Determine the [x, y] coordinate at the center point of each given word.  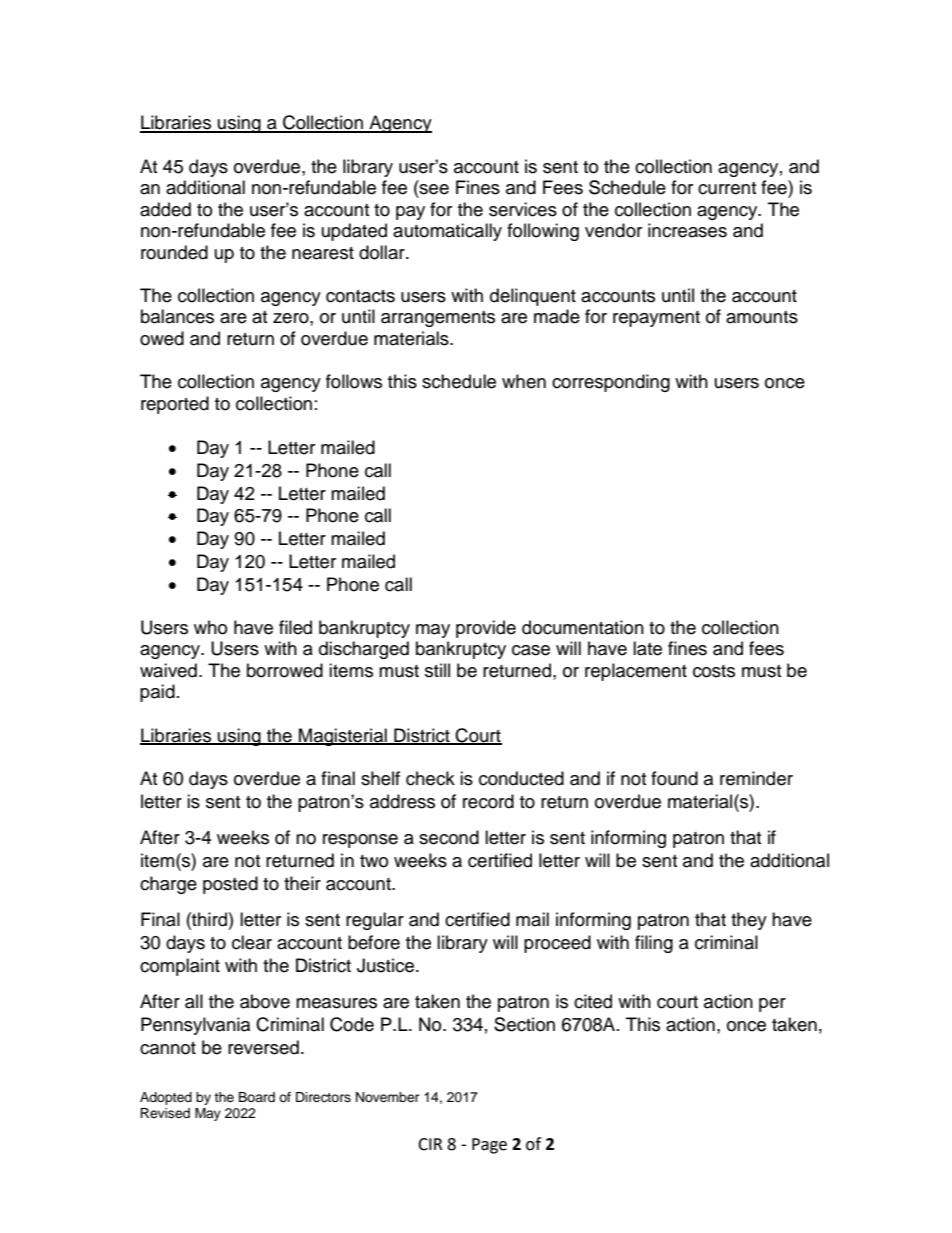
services [523, 209]
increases [687, 230]
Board [257, 1097]
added [165, 209]
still [437, 670]
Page [489, 1146]
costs [714, 671]
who [210, 627]
